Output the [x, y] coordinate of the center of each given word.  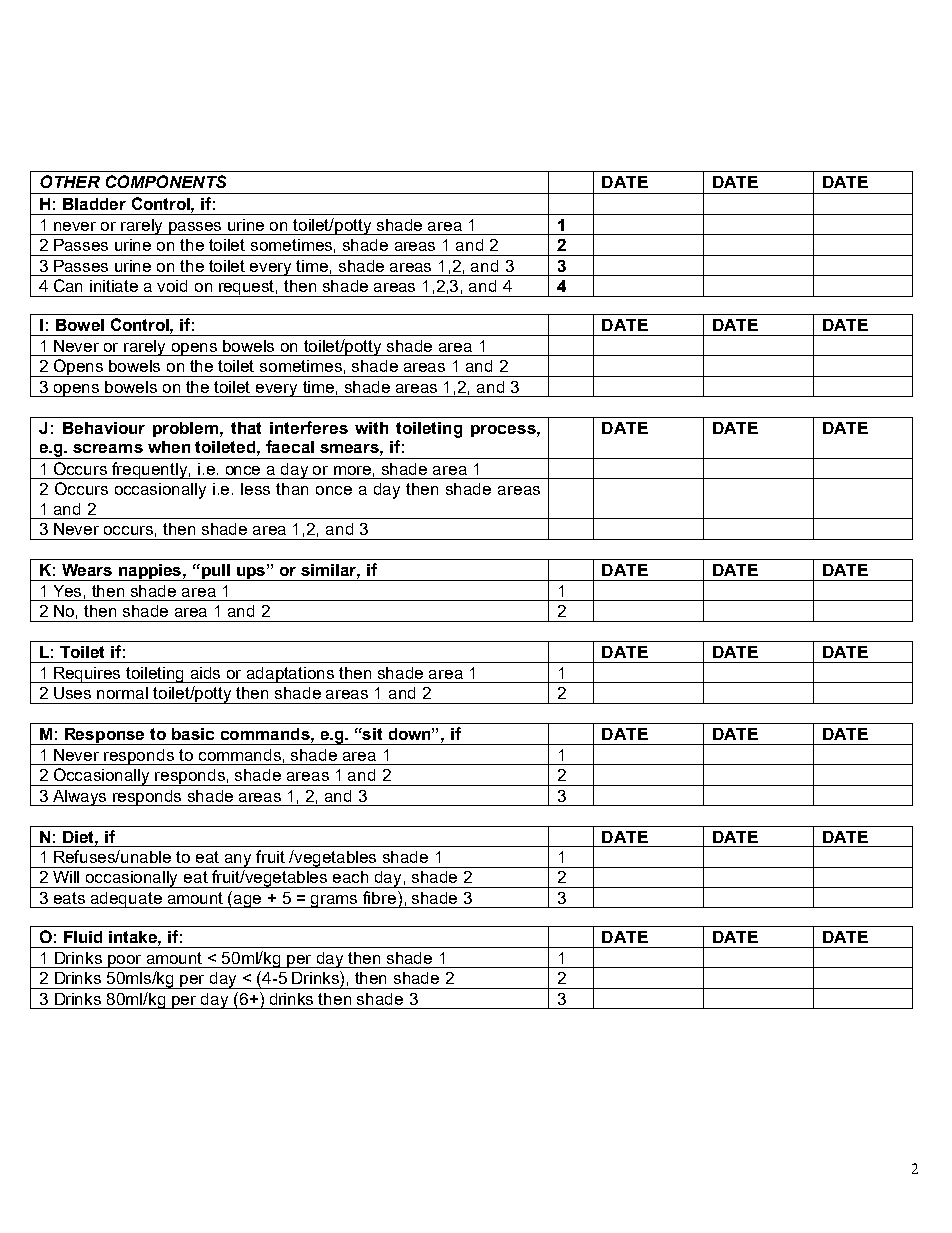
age [248, 901]
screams [108, 448]
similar [330, 571]
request [247, 288]
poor [125, 961]
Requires [88, 675]
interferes [309, 427]
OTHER [70, 181]
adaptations [291, 675]
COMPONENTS [166, 181]
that [246, 428]
